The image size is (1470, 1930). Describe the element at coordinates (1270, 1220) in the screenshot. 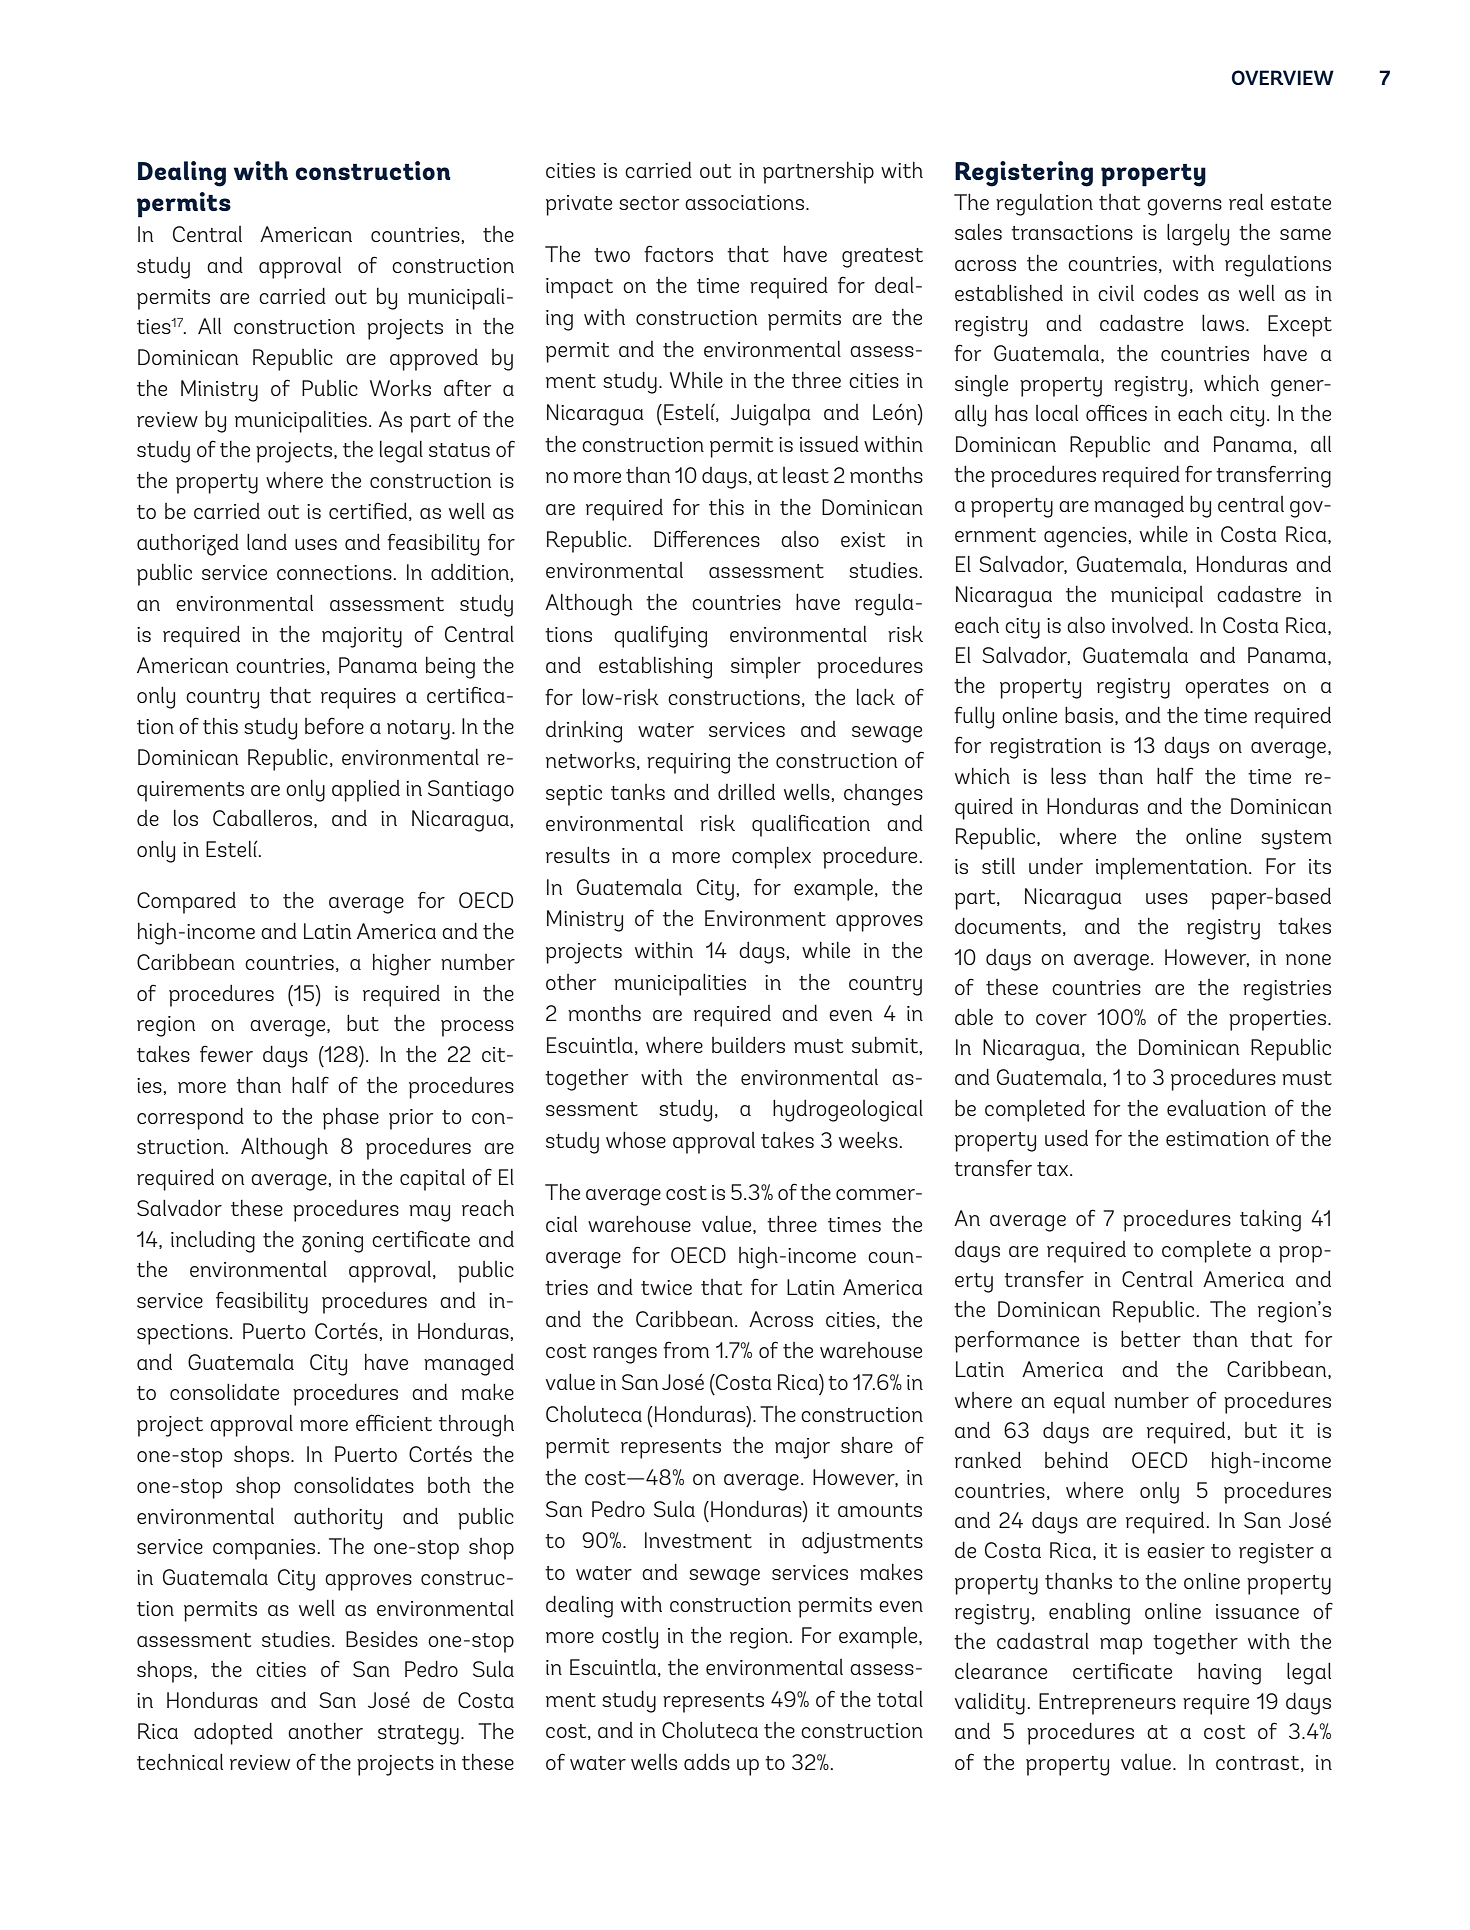

I see `taking` at that location.
